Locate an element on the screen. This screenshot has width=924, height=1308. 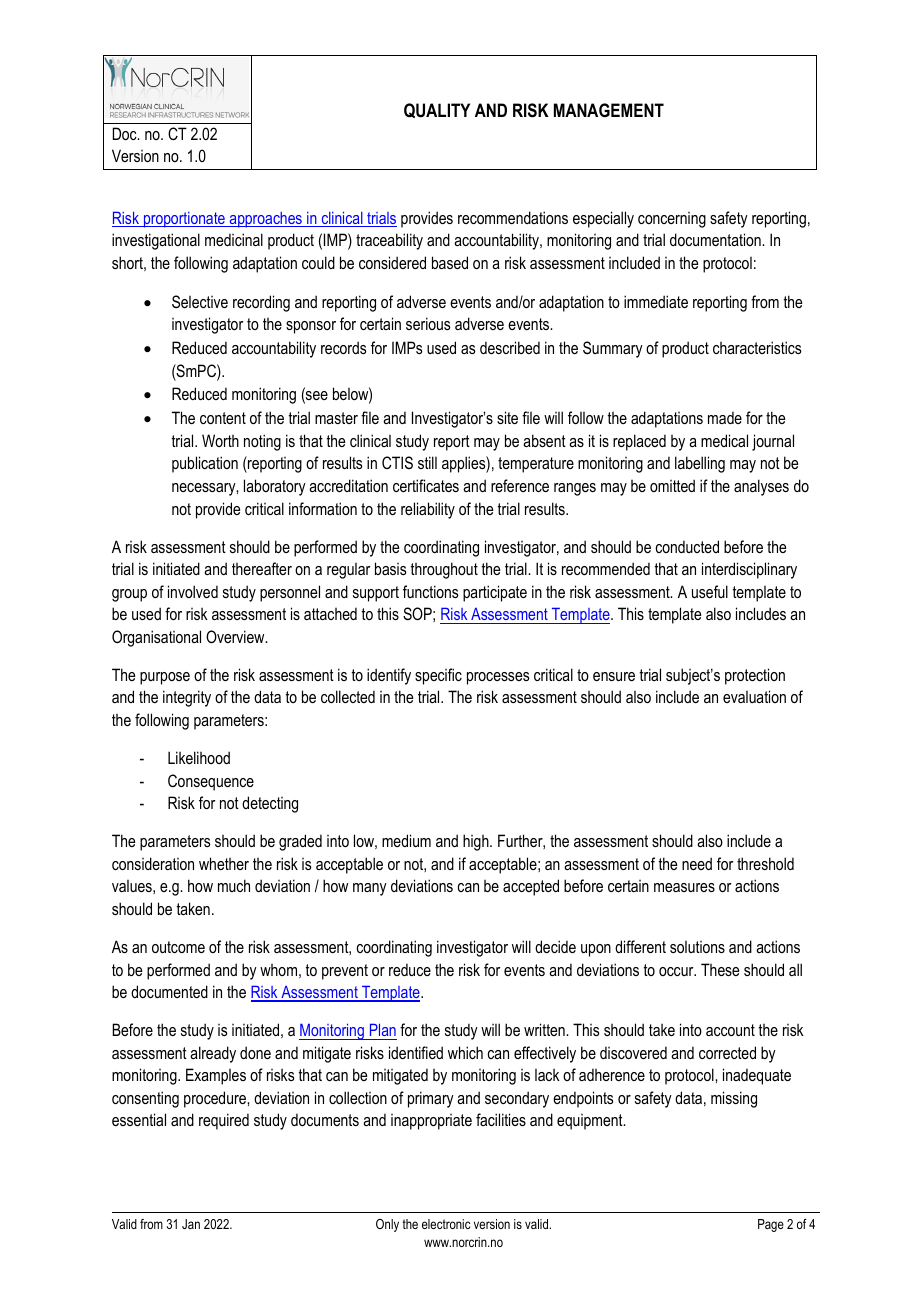
integrity is located at coordinates (187, 698).
